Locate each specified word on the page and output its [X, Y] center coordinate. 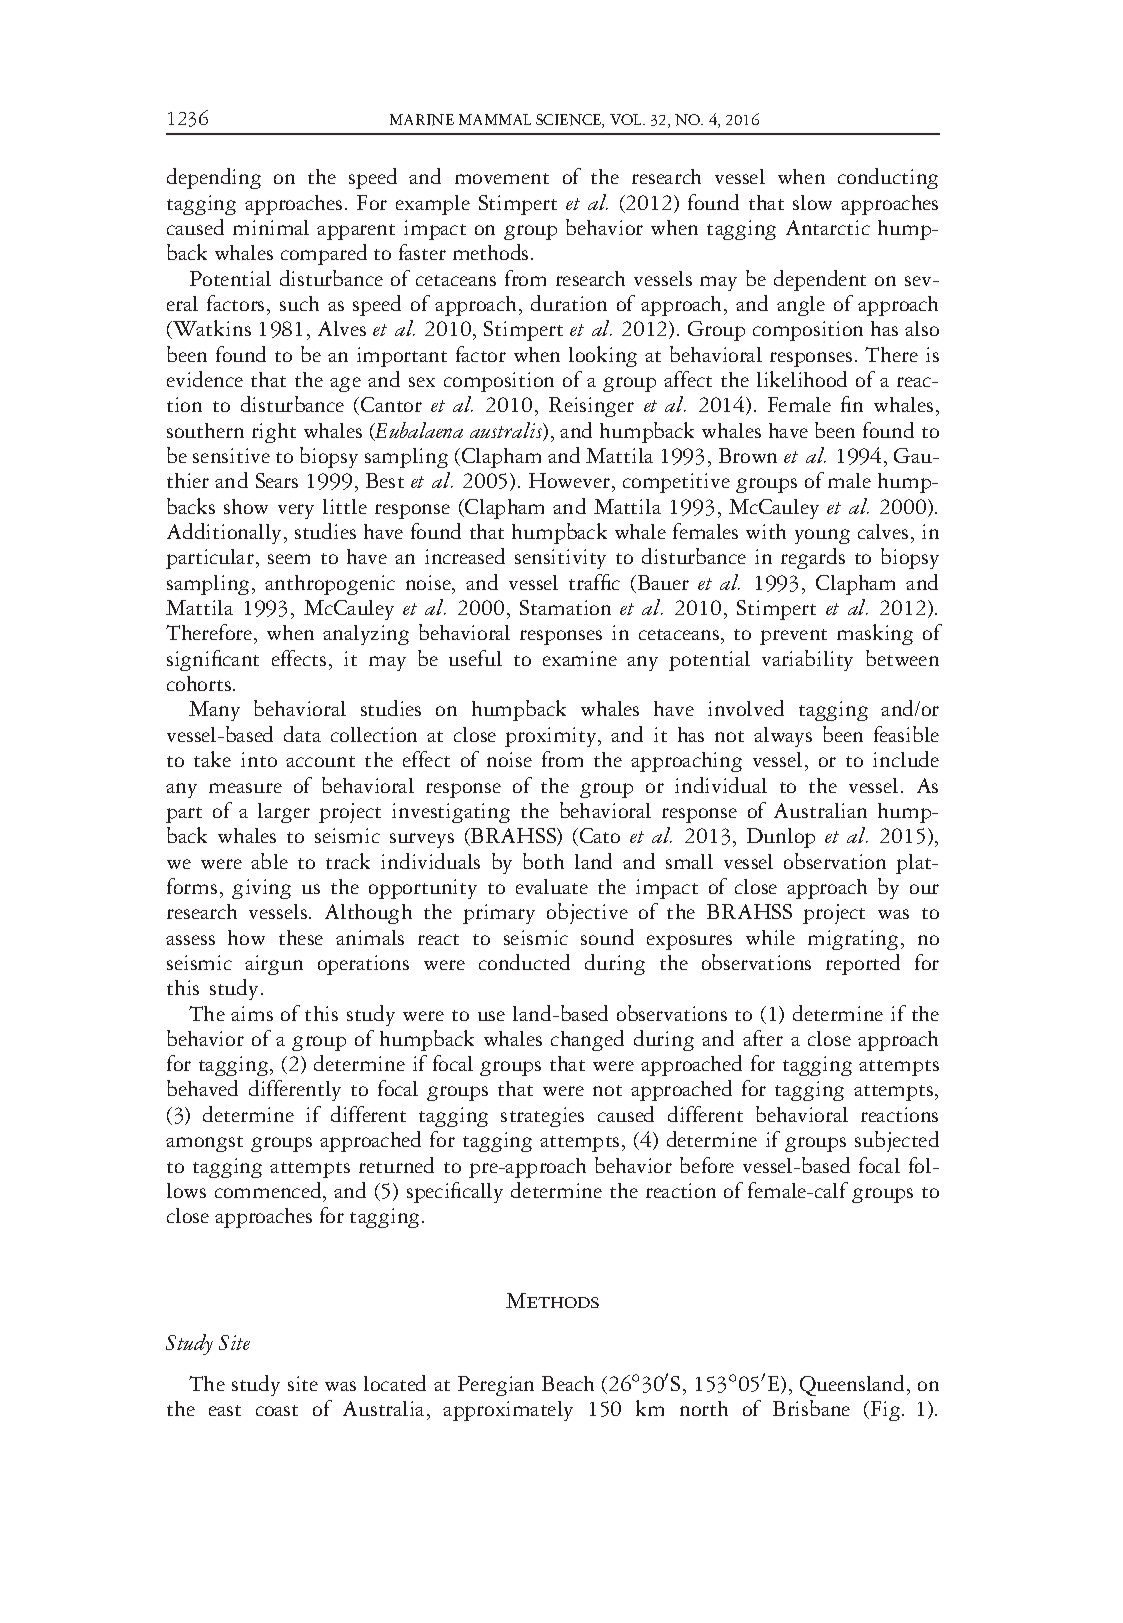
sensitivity [560, 559]
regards [813, 558]
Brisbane [811, 1408]
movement [502, 178]
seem [289, 559]
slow [812, 202]
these [301, 937]
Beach [568, 1383]
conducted [524, 962]
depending [214, 178]
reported [863, 964]
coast [277, 1410]
